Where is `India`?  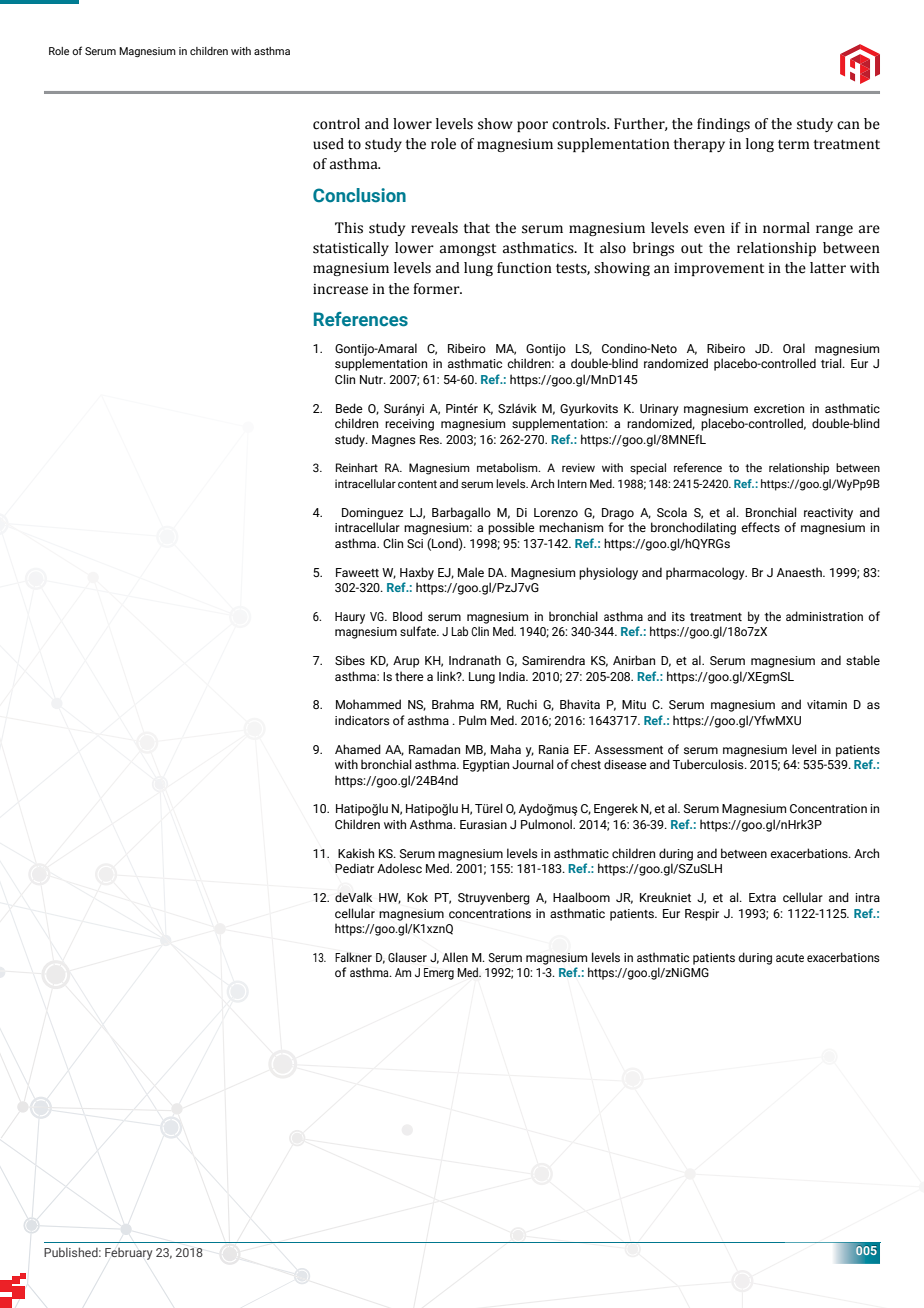
India is located at coordinates (513, 676).
